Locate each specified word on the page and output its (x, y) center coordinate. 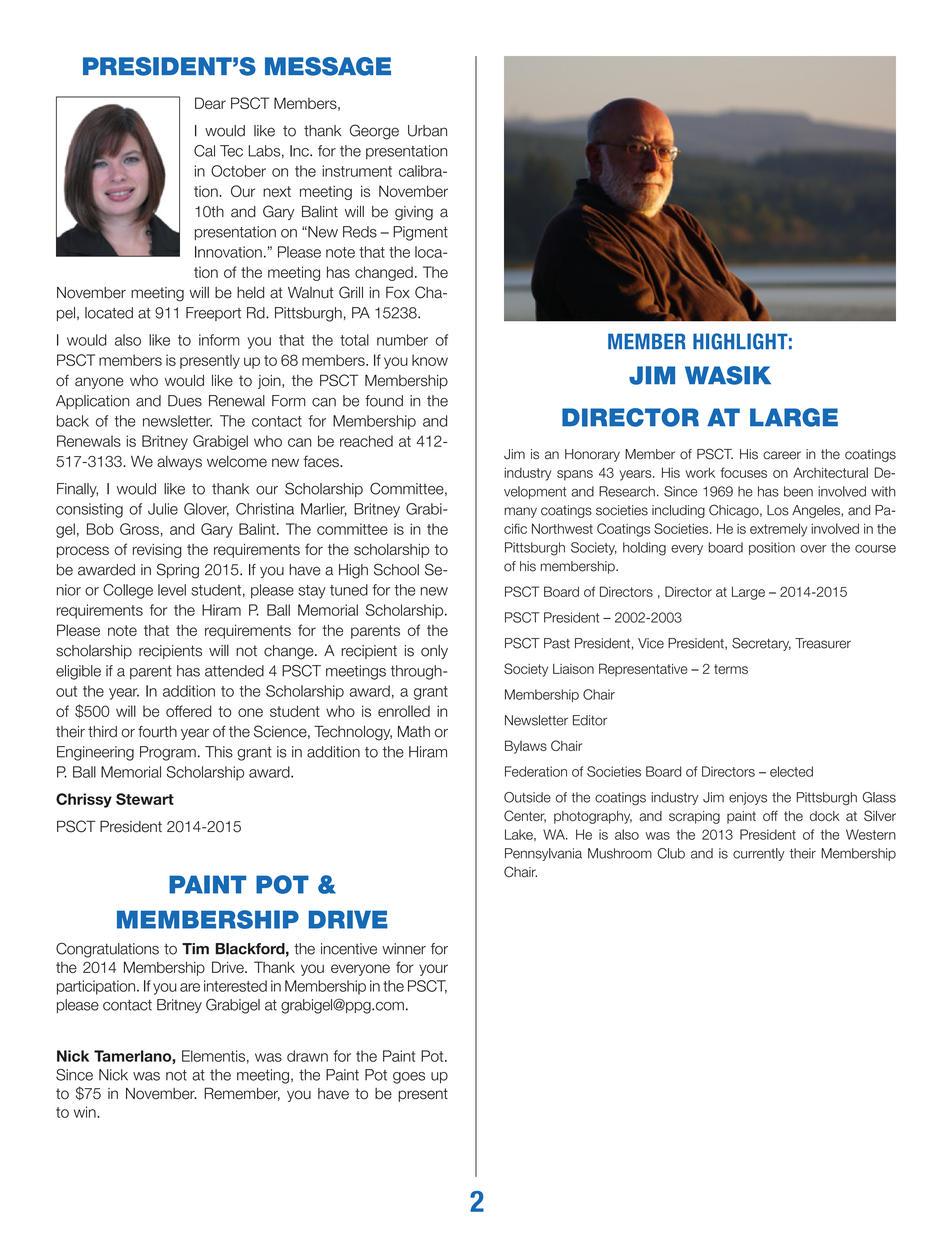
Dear (210, 103)
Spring (178, 571)
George (374, 132)
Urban (427, 131)
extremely (778, 530)
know (430, 360)
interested (235, 986)
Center (525, 816)
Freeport (213, 314)
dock (825, 816)
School (396, 569)
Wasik (728, 375)
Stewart (145, 799)
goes (409, 1078)
